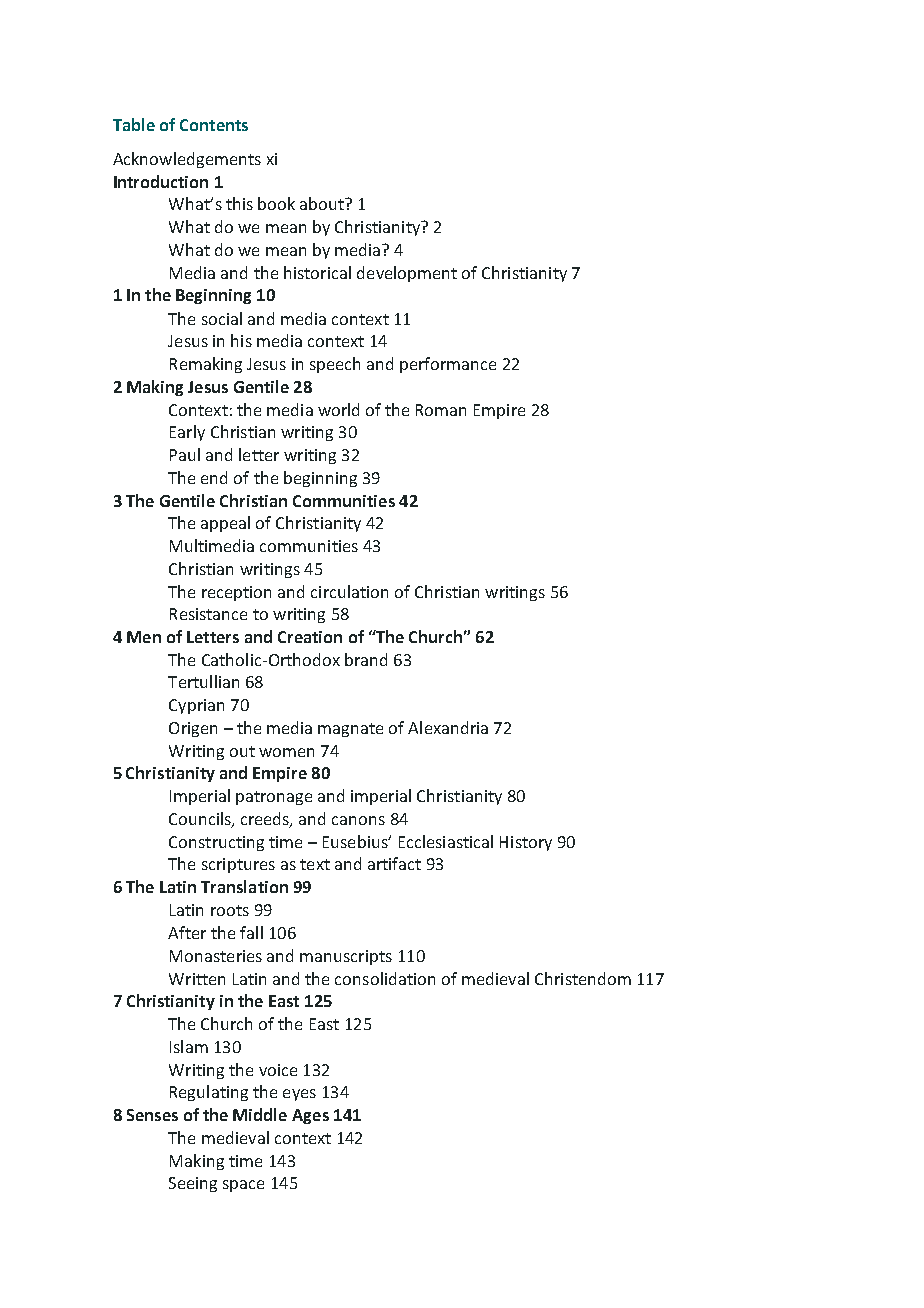 This screenshot has width=924, height=1308. What do you see at coordinates (193, 1184) in the screenshot?
I see `Seeing` at bounding box center [193, 1184].
